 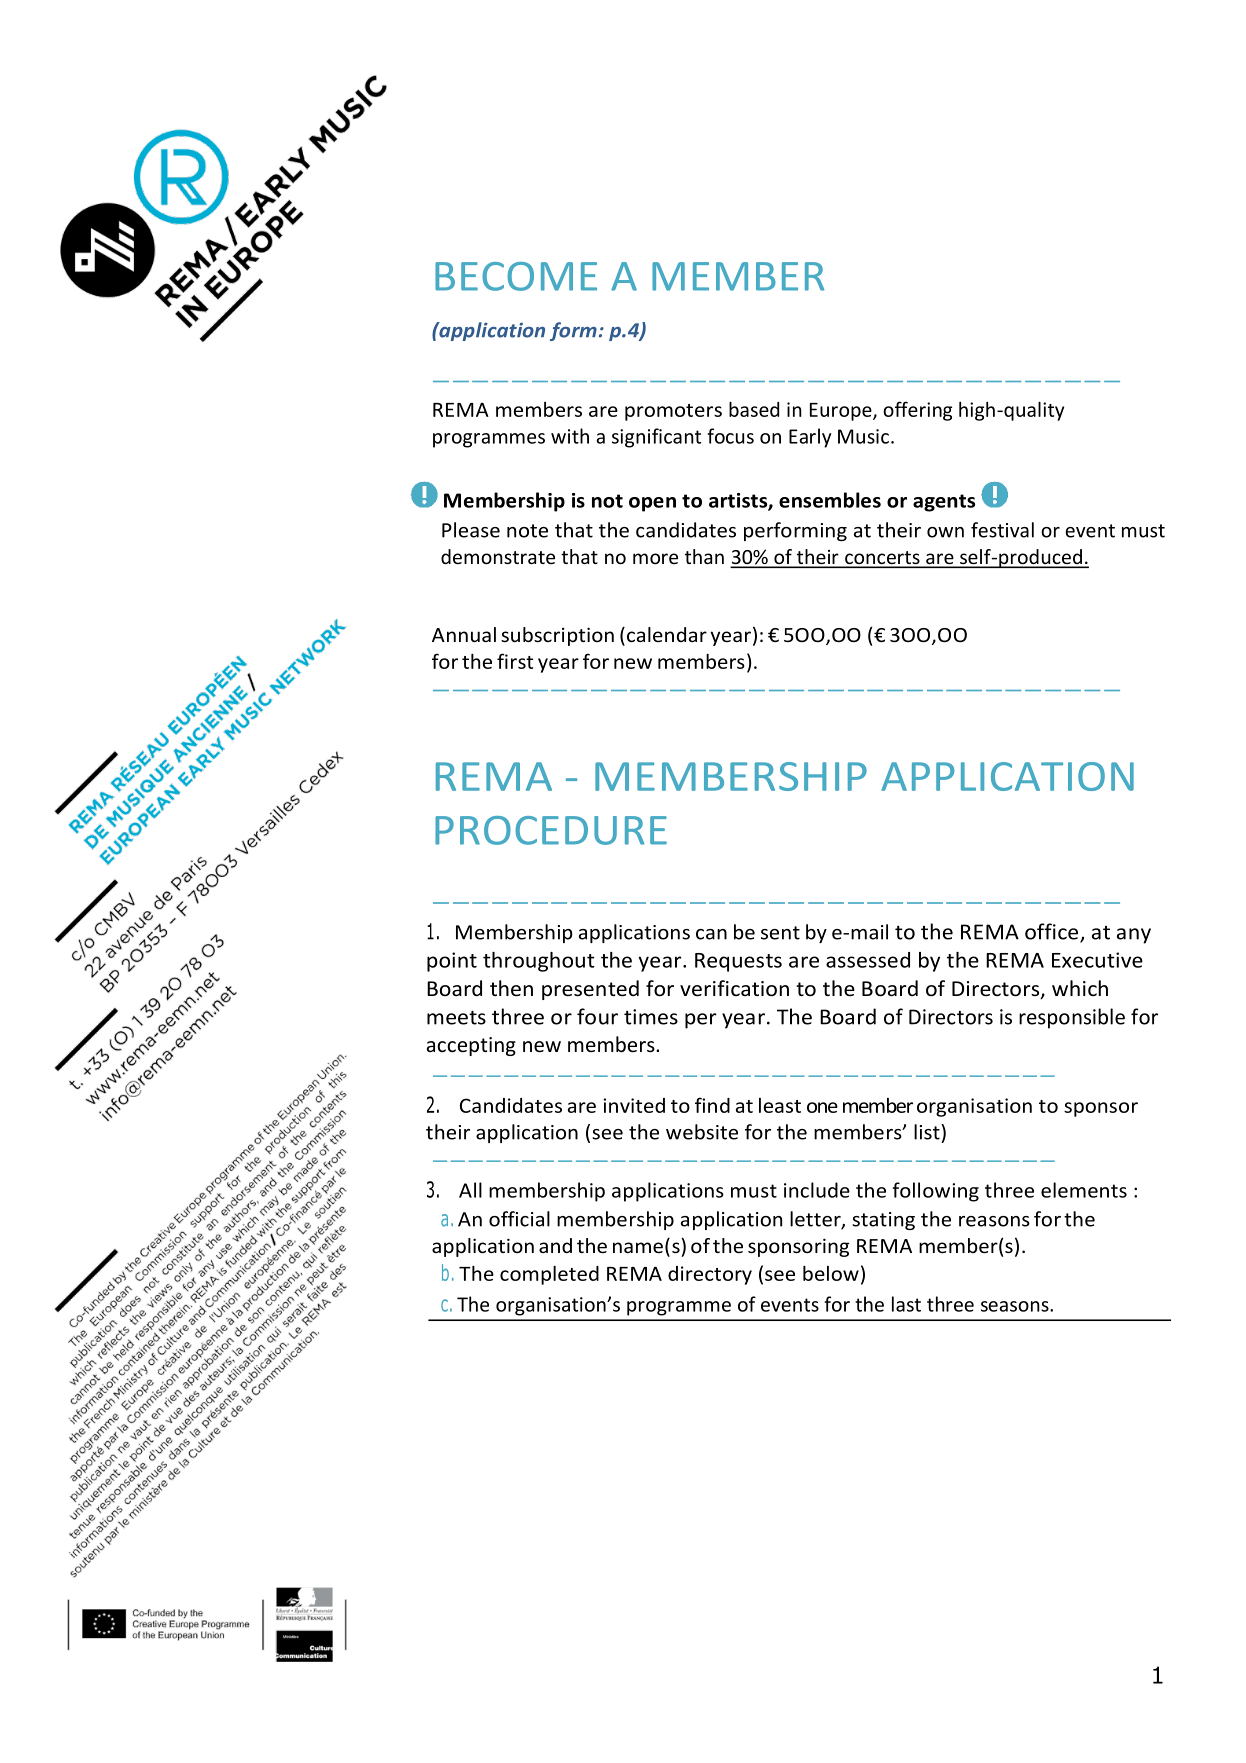 I want to click on PROCEDURE, so click(x=551, y=830).
